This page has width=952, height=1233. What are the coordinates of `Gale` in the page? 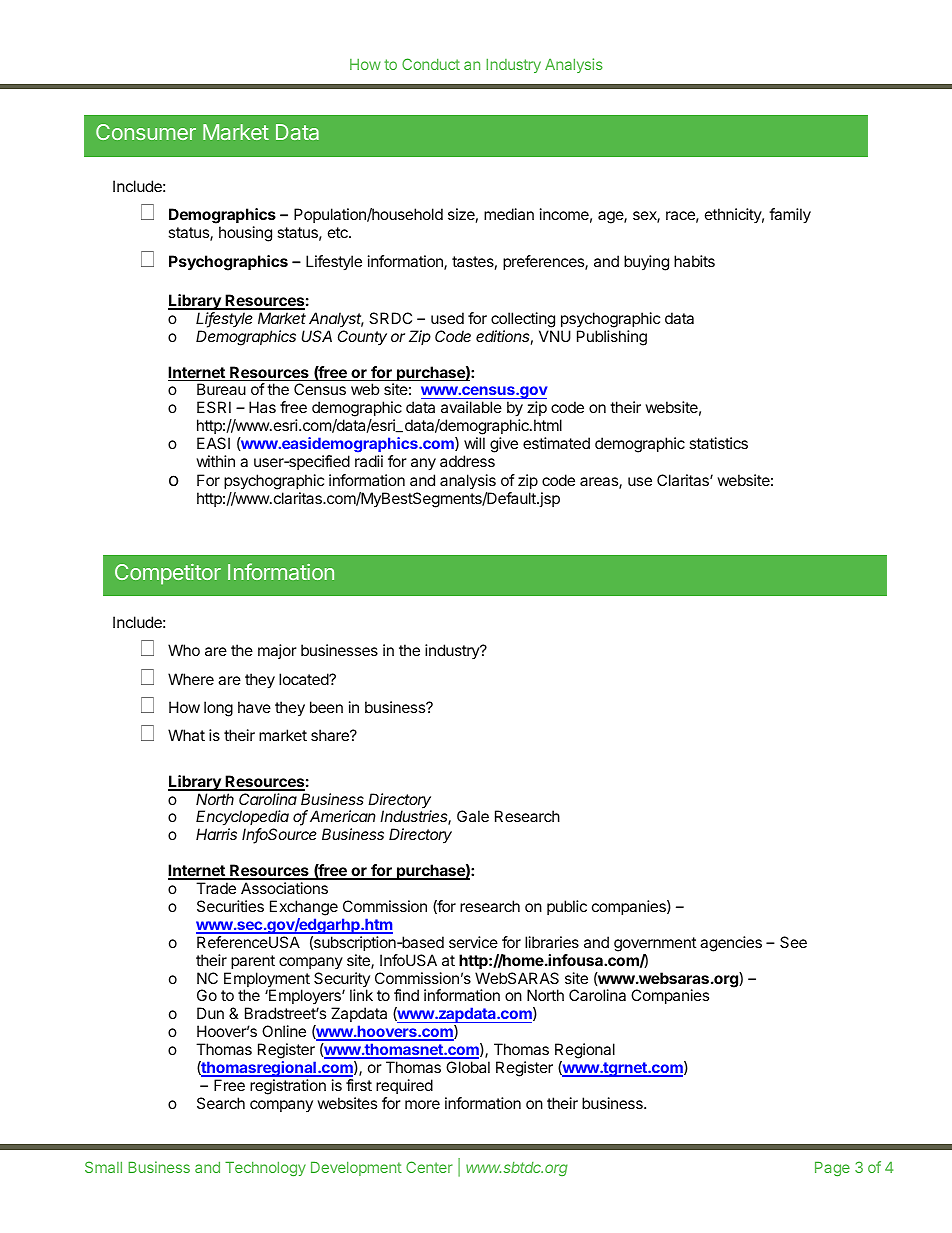 It's located at (473, 816).
